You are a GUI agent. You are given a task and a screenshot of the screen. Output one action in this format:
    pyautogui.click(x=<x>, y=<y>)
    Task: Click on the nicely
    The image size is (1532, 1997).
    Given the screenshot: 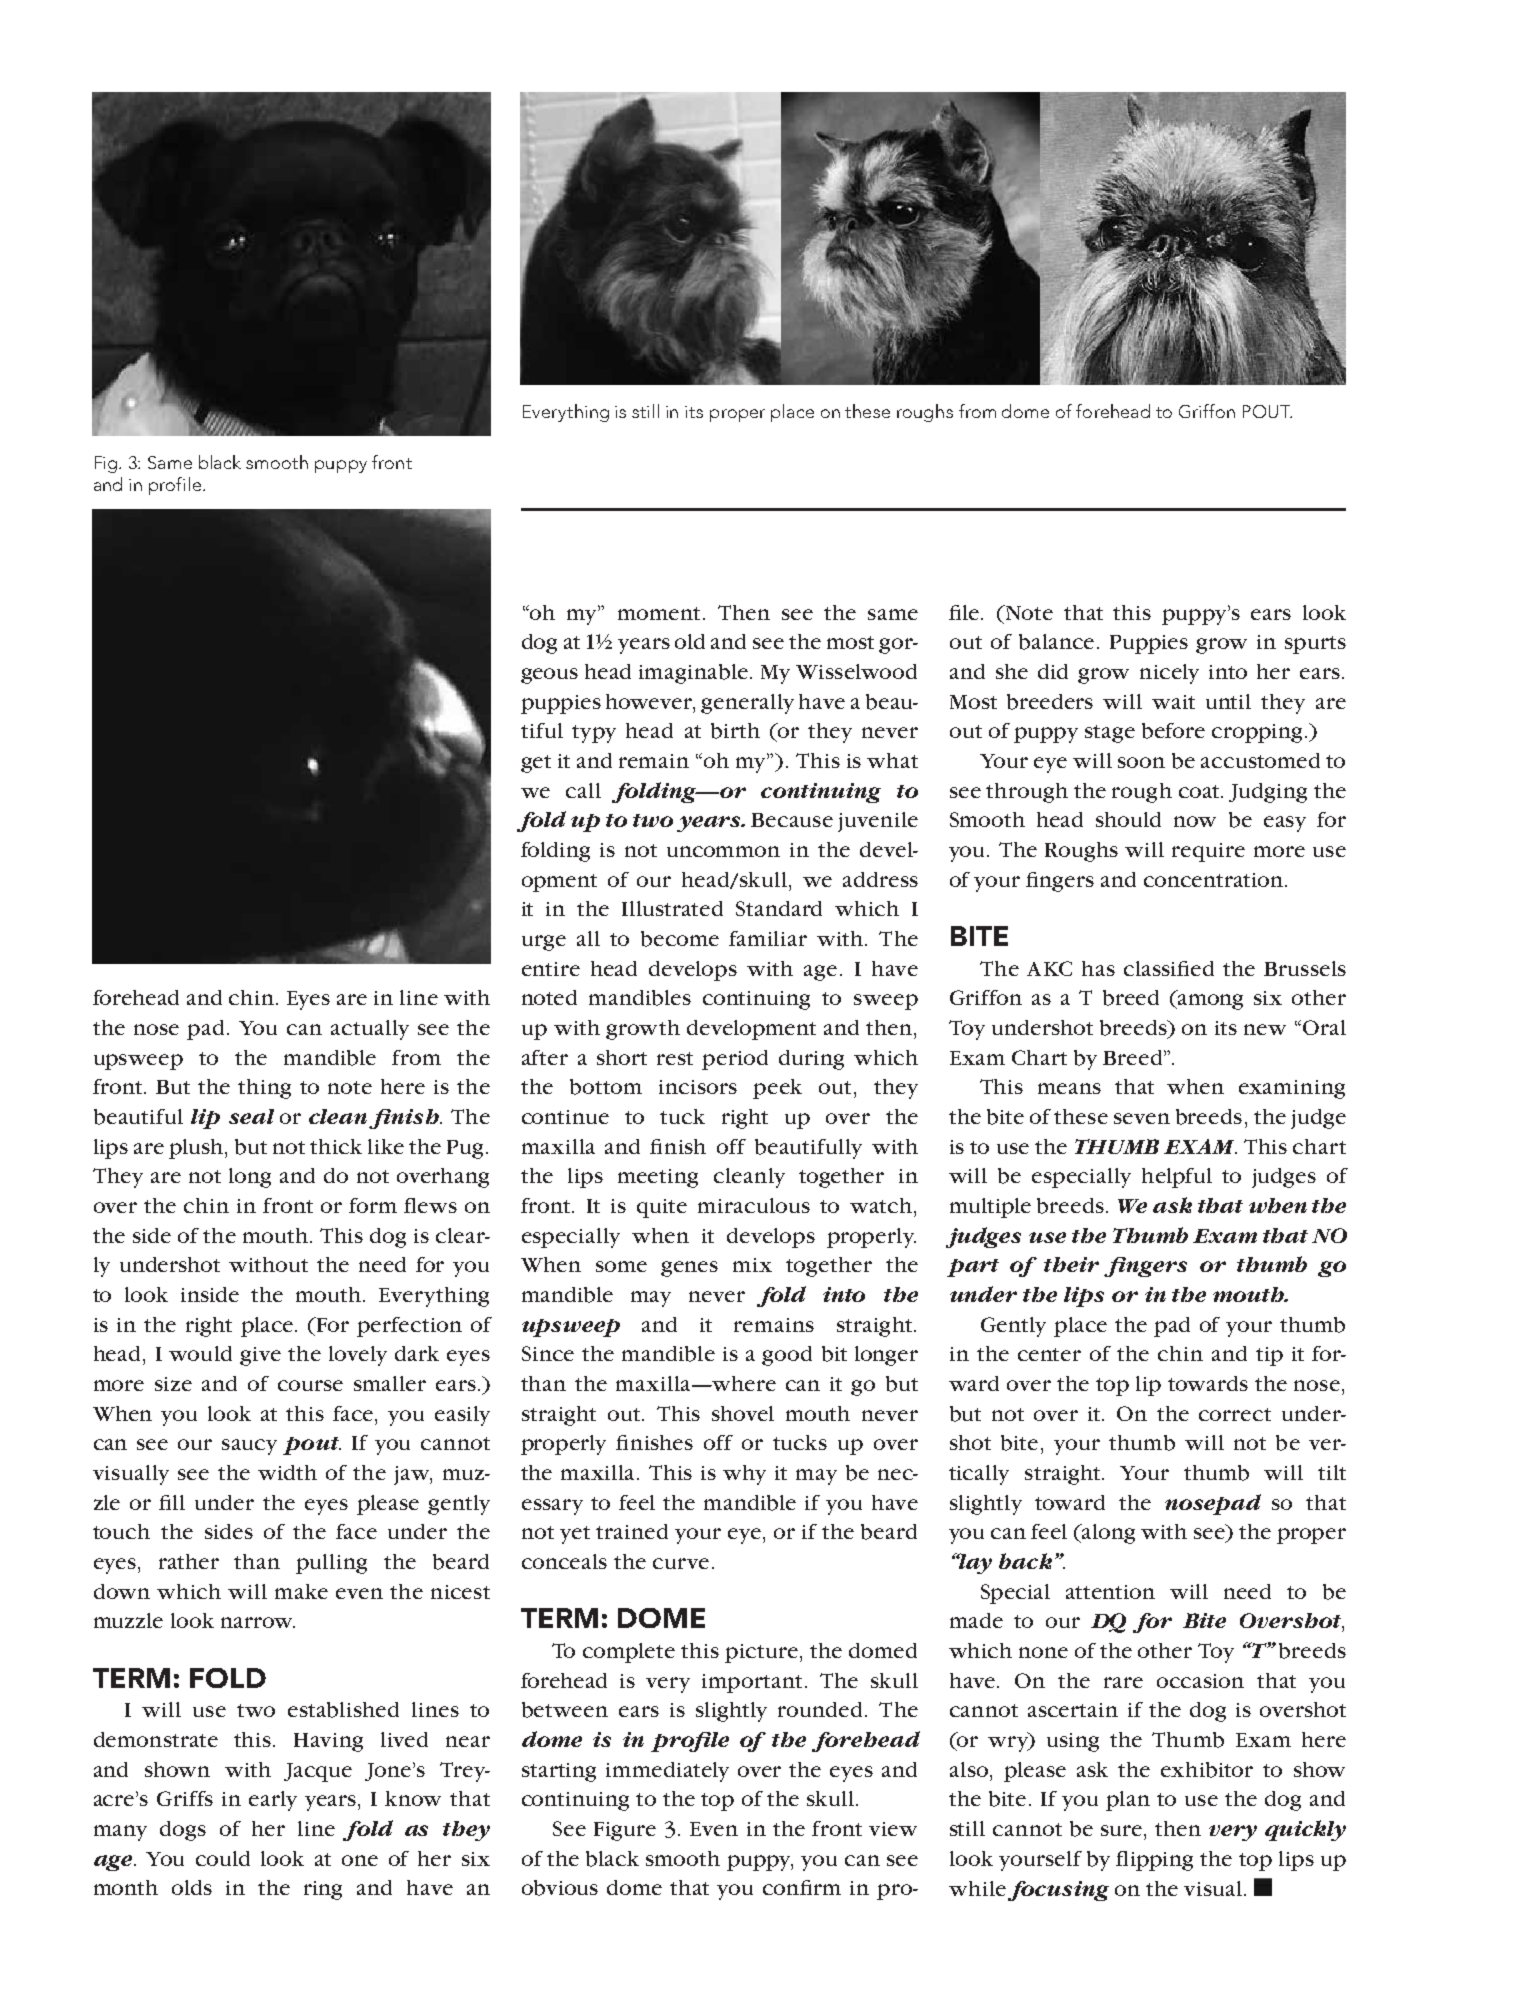 What is the action you would take?
    pyautogui.click(x=1169, y=674)
